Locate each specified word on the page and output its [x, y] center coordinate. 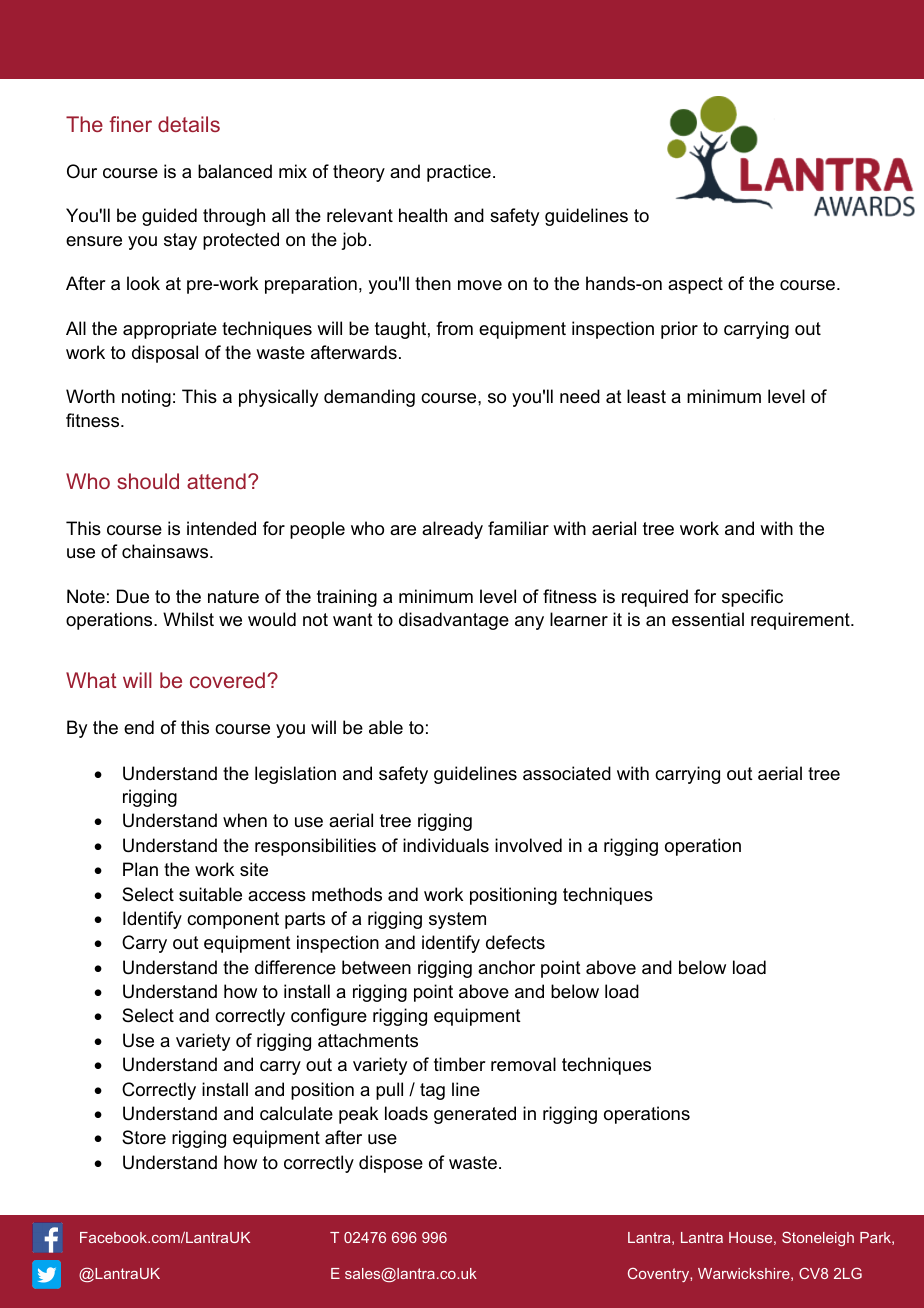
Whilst [188, 619]
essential [708, 619]
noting [146, 398]
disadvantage [454, 621]
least [646, 396]
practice [459, 173]
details [189, 124]
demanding [369, 398]
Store [144, 1137]
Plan [140, 869]
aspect [695, 285]
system [457, 920]
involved [528, 845]
